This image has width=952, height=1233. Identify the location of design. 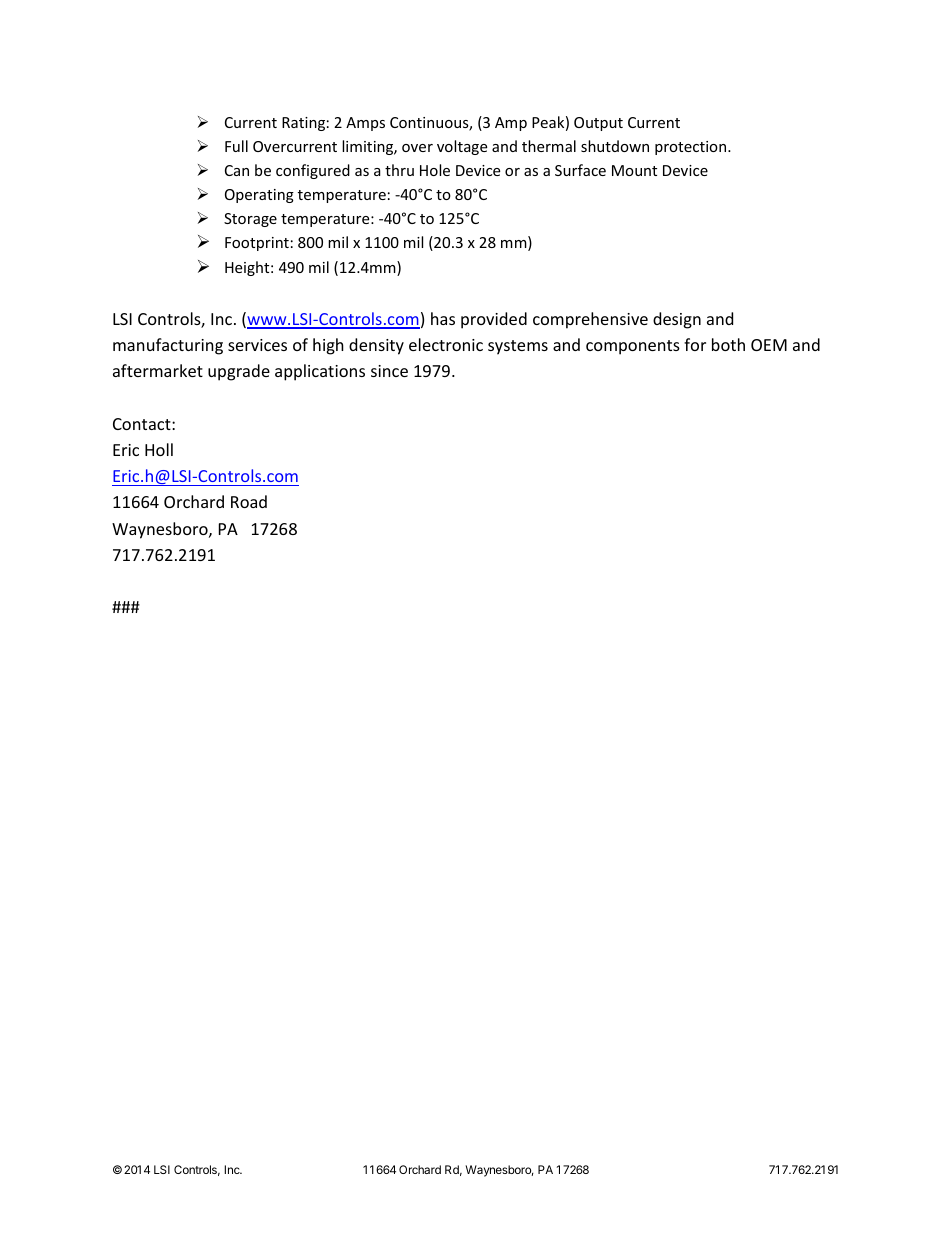
(677, 320).
